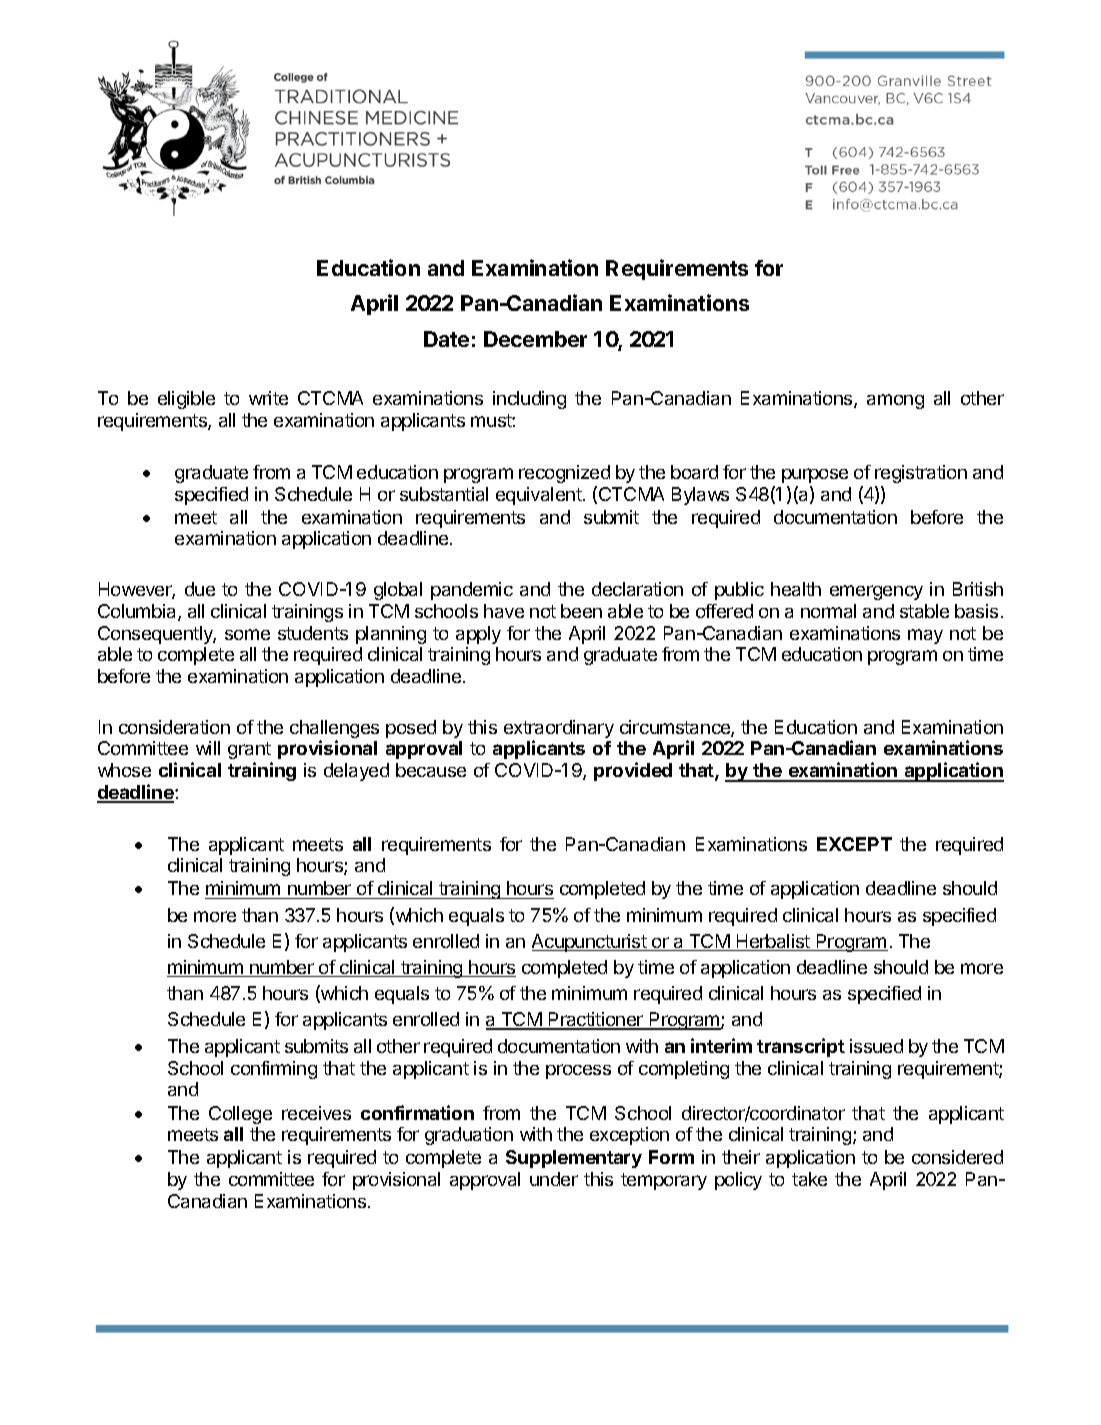 This image has height=1425, width=1101. What do you see at coordinates (574, 1159) in the image?
I see `Supplementary` at bounding box center [574, 1159].
